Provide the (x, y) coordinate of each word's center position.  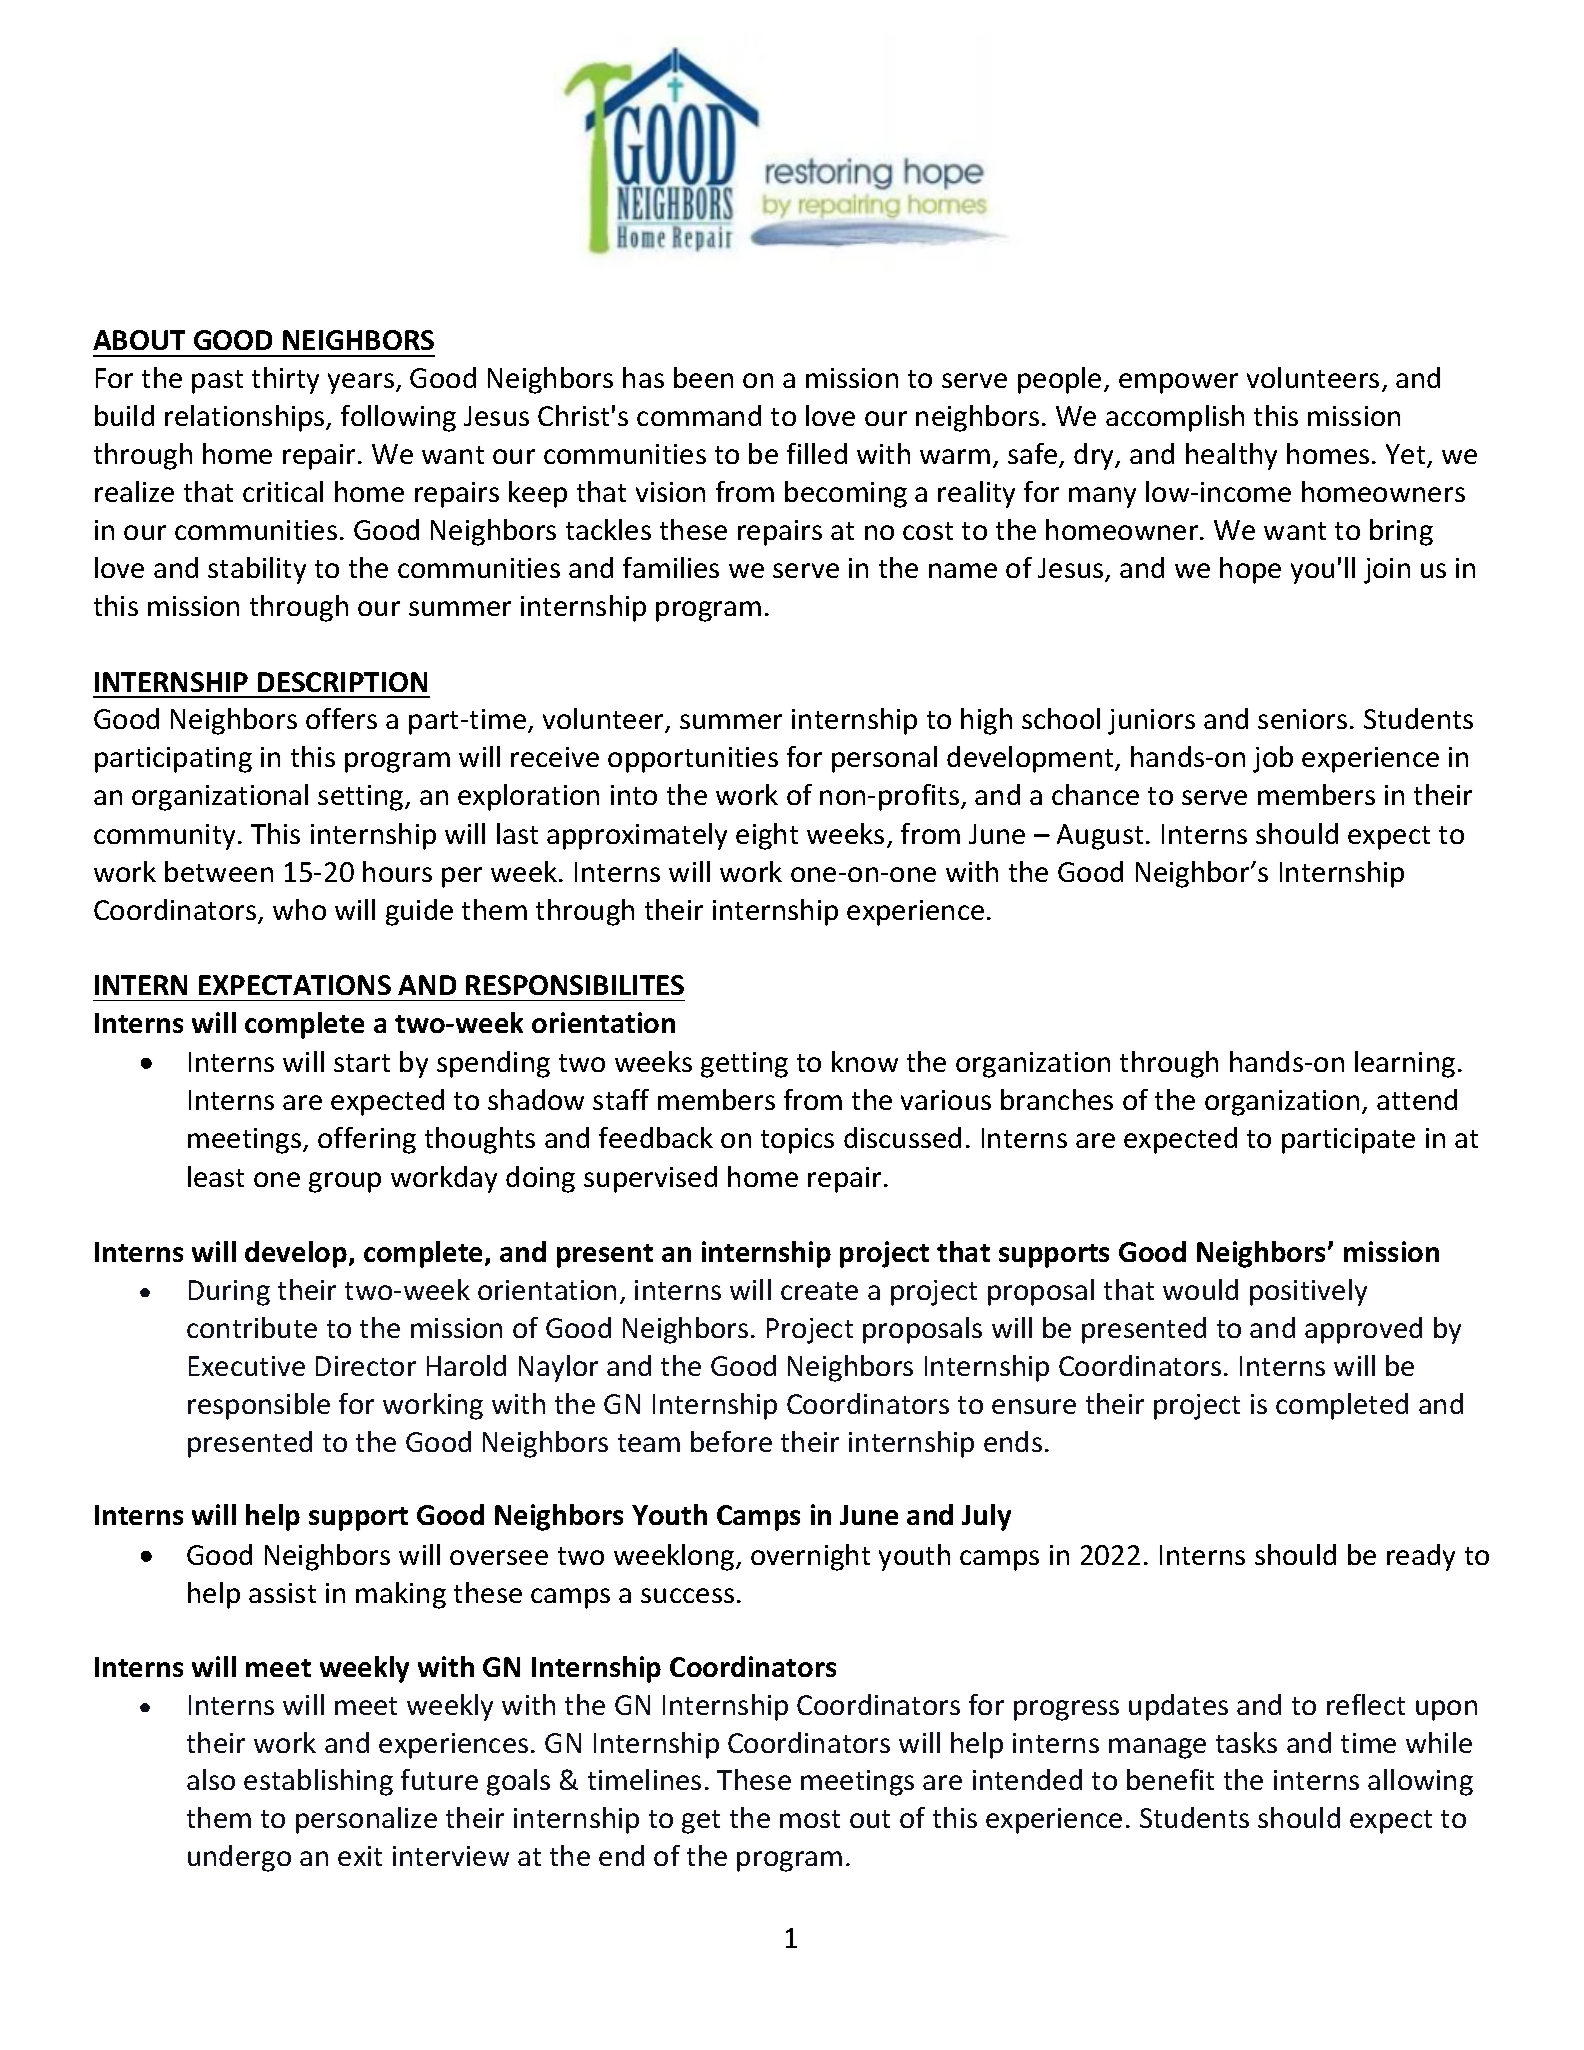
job (1273, 759)
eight (767, 836)
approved (1363, 1330)
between (219, 871)
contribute (252, 1327)
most (810, 1819)
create (819, 1291)
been (703, 377)
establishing (318, 1782)
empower (1178, 383)
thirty (285, 380)
